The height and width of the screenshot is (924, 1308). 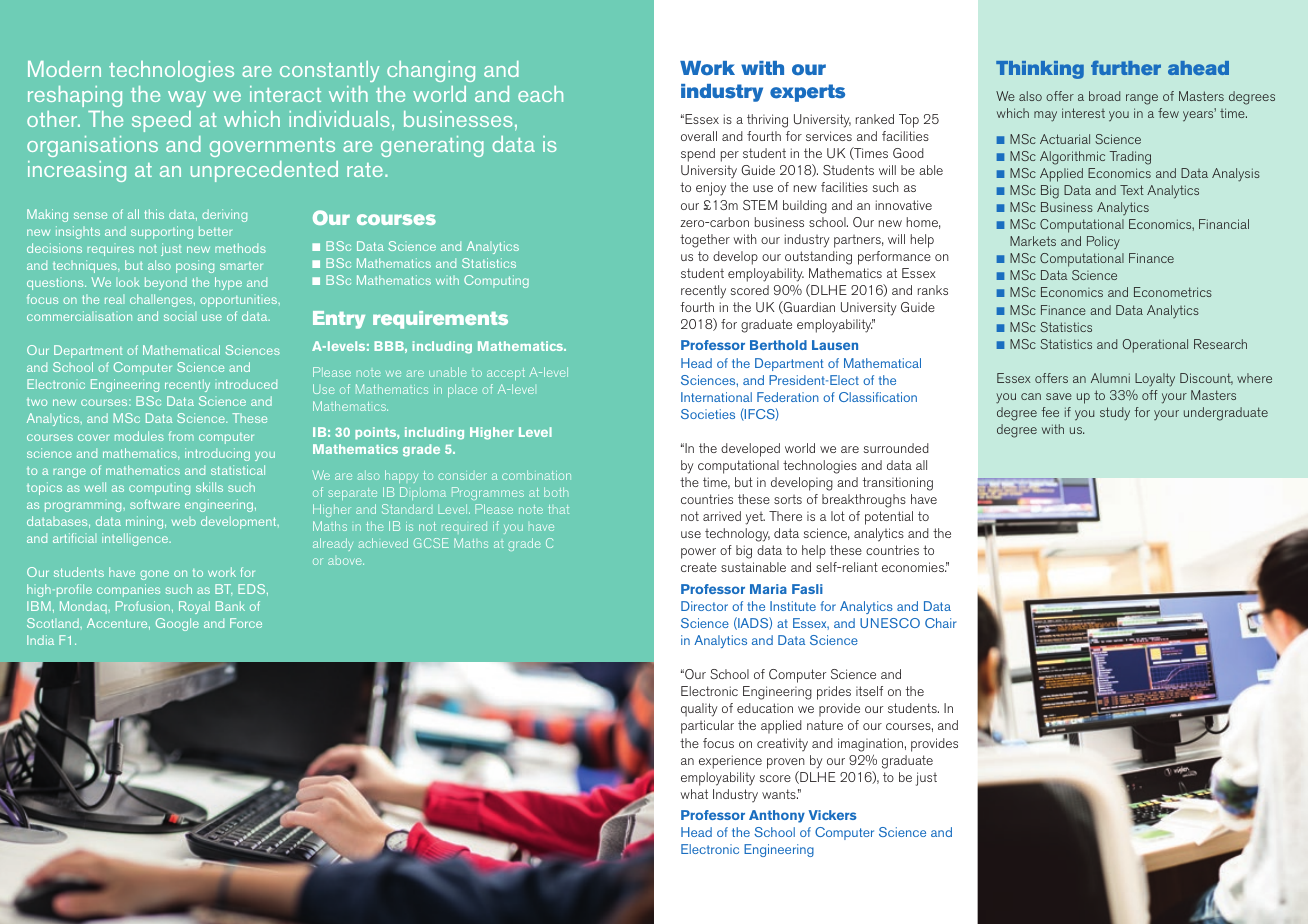 I want to click on way, so click(x=187, y=99).
